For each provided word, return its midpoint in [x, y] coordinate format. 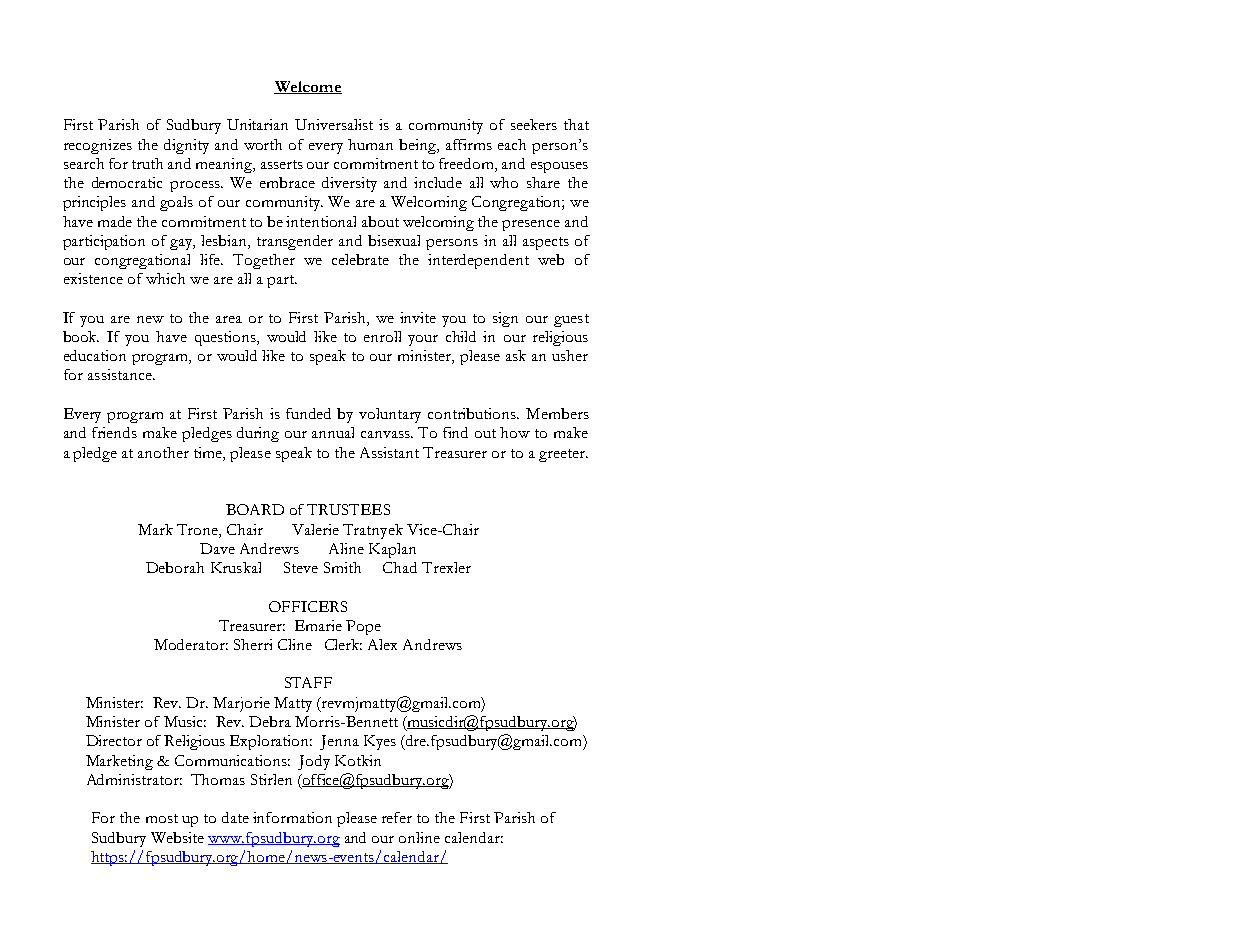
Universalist [334, 124]
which [165, 278]
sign [505, 319]
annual [333, 432]
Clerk [343, 644]
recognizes [98, 146]
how [515, 432]
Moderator [191, 644]
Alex [382, 644]
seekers [534, 124]
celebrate [360, 259]
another [163, 452]
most [162, 818]
